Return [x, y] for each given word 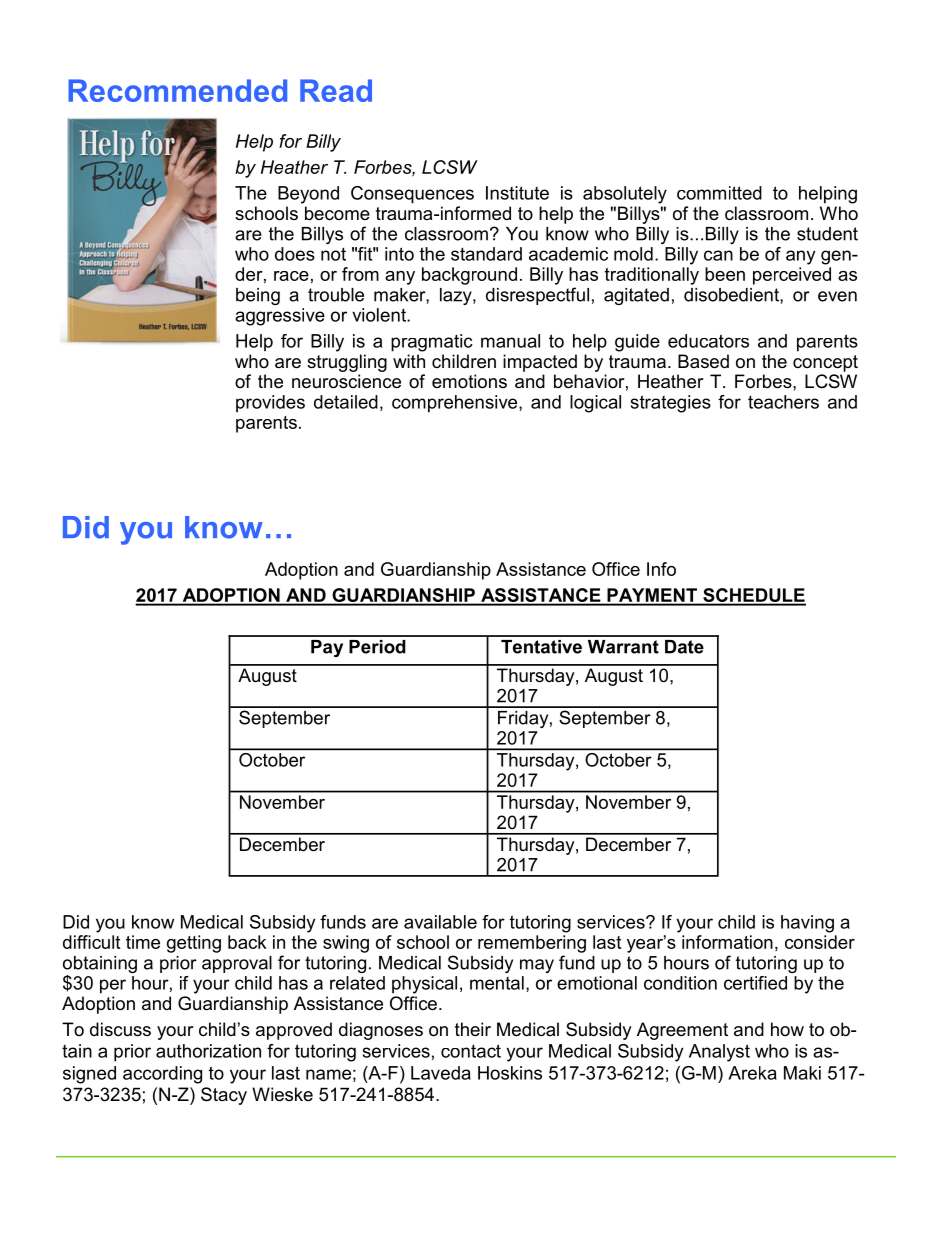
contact [471, 1051]
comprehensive [456, 404]
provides [270, 404]
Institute [517, 193]
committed [719, 193]
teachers [783, 402]
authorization [208, 1051]
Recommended [177, 90]
